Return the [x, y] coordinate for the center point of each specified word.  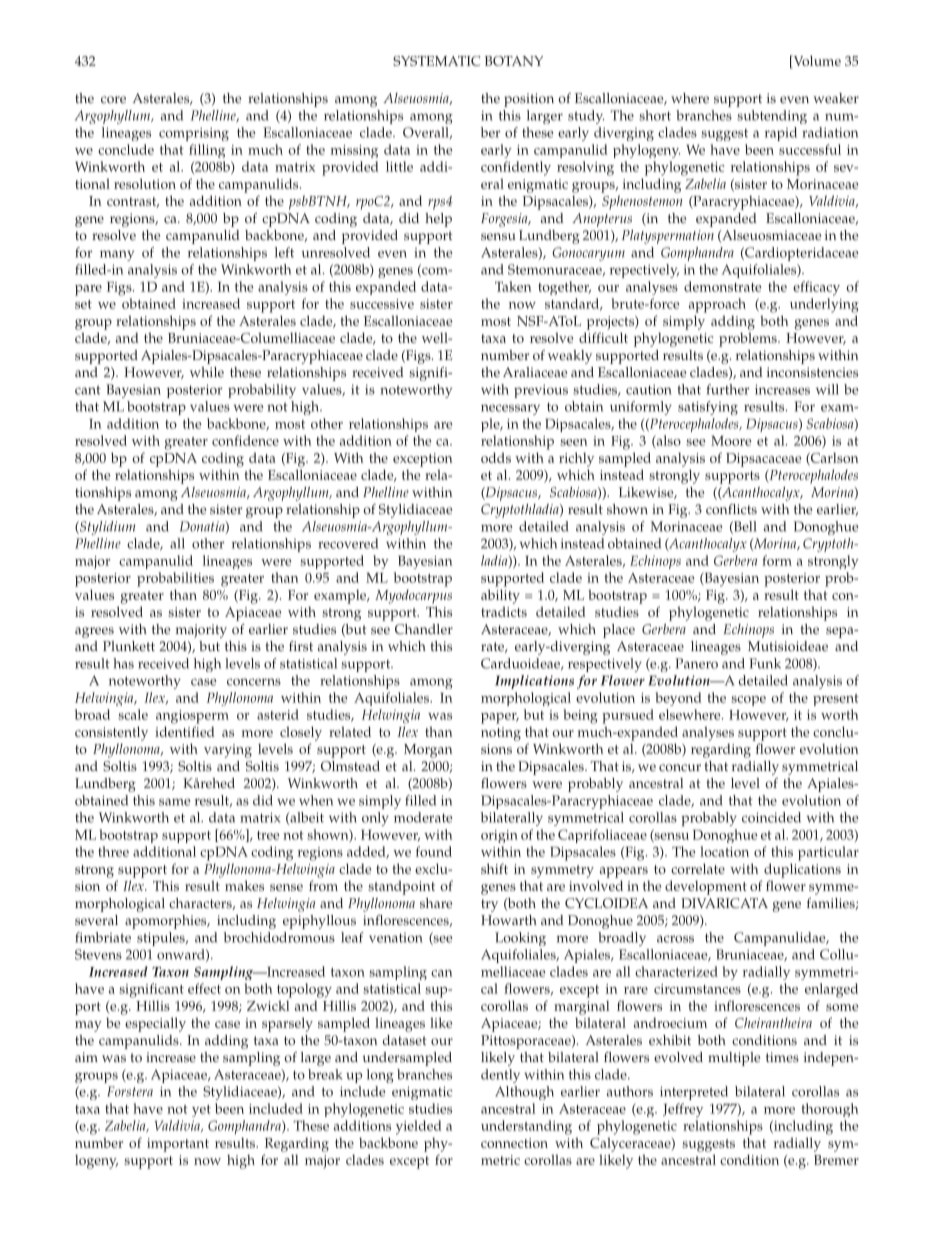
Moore [731, 441]
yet [201, 1111]
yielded [419, 1127]
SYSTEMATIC [436, 61]
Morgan [428, 751]
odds [496, 457]
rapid [781, 134]
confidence [245, 440]
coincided [771, 817]
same [174, 802]
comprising [194, 134]
